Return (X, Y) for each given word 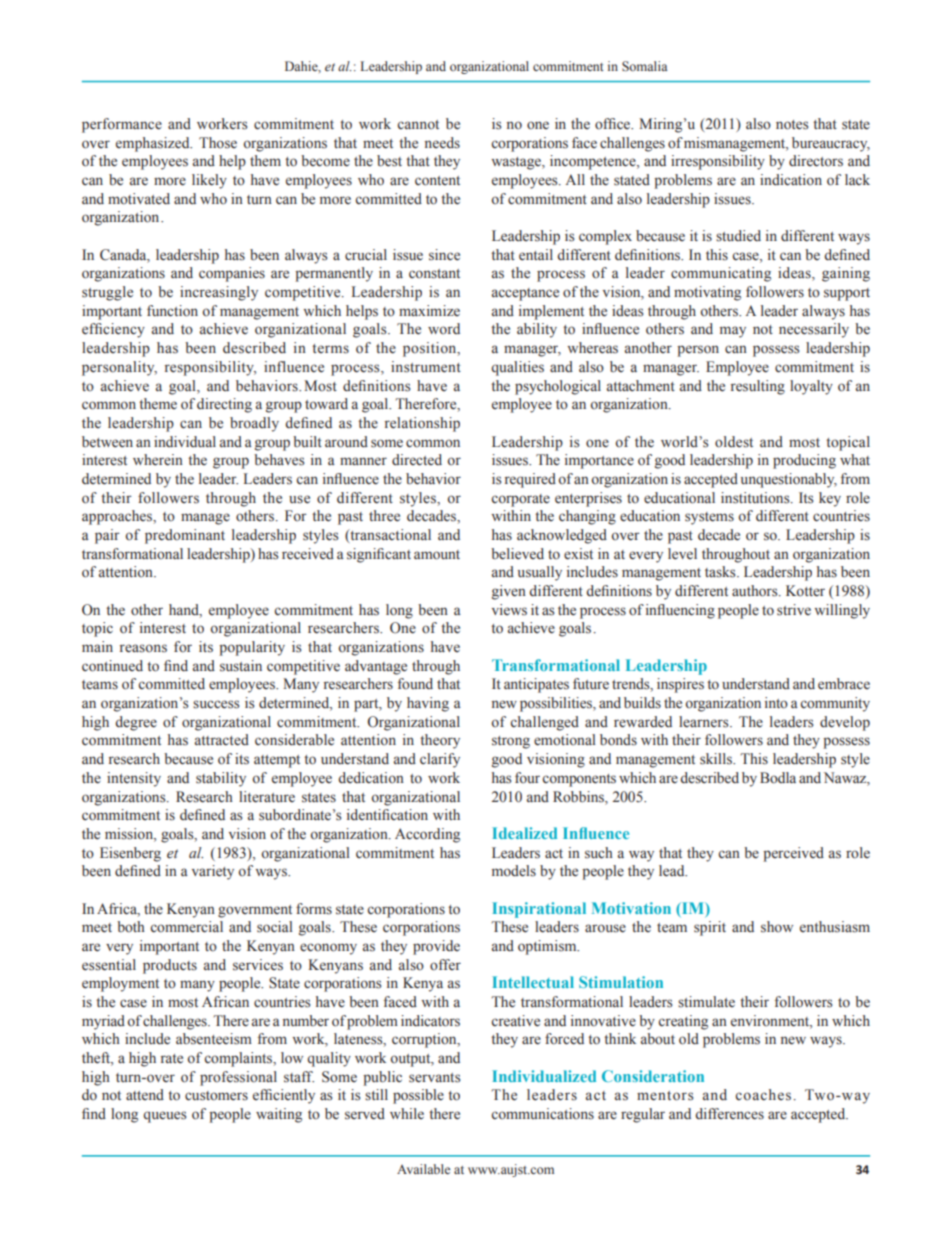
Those (218, 143)
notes (792, 125)
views (509, 610)
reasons (143, 648)
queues (164, 1117)
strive (794, 610)
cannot (418, 124)
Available (423, 1169)
